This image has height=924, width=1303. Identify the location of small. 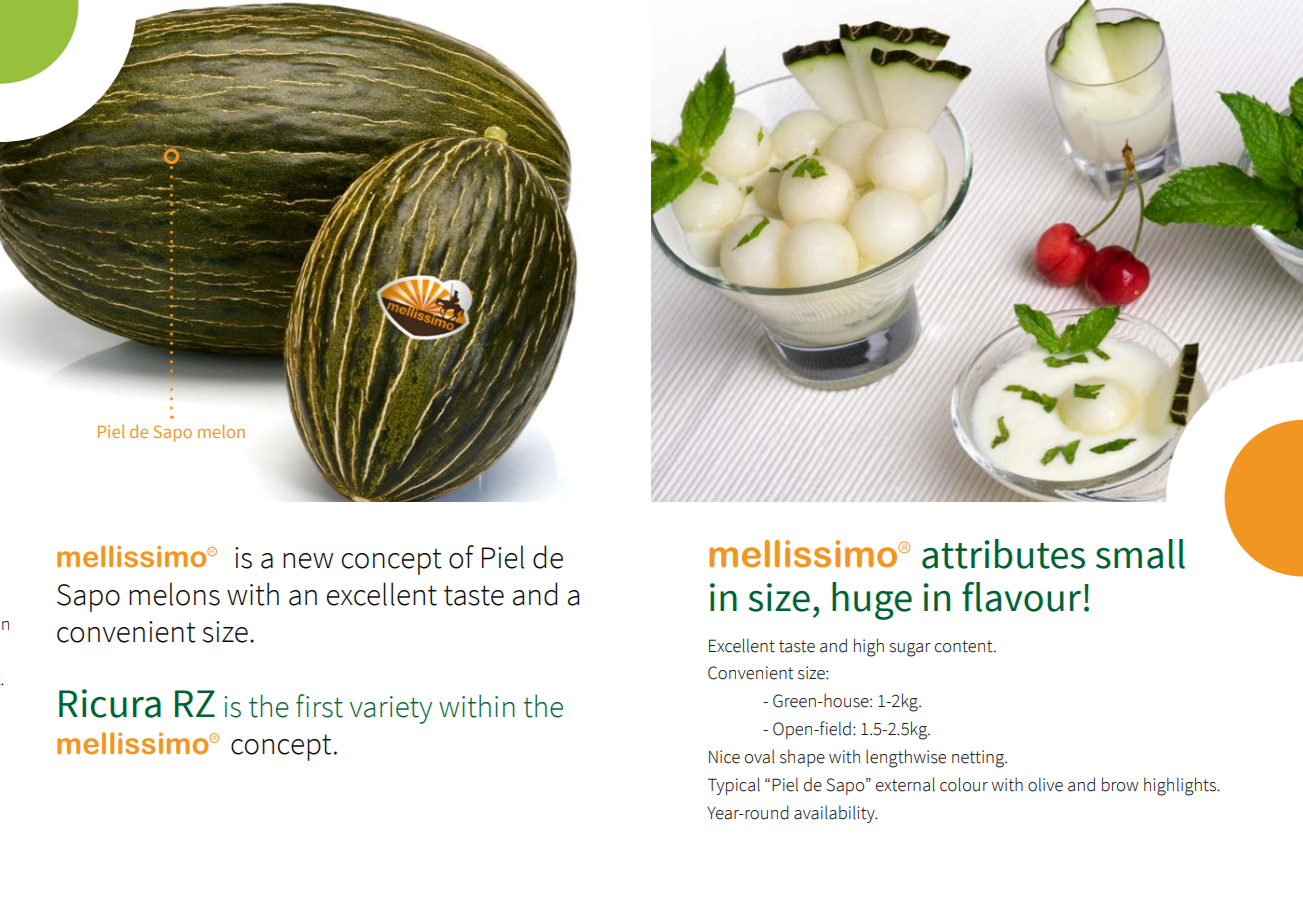
(1140, 554).
